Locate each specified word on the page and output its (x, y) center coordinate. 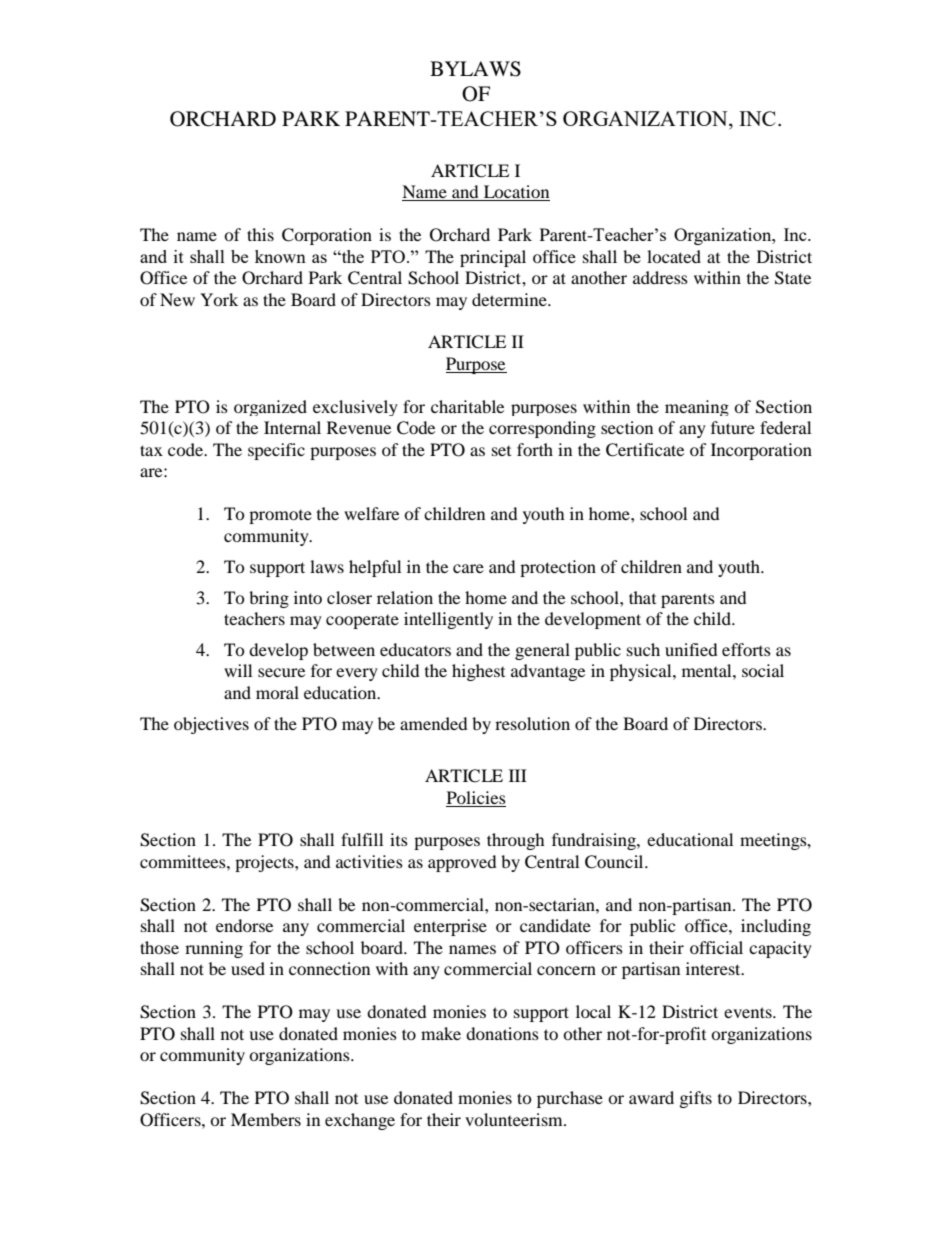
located (674, 256)
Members (266, 1119)
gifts (696, 1099)
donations (502, 1033)
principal (493, 258)
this (260, 234)
